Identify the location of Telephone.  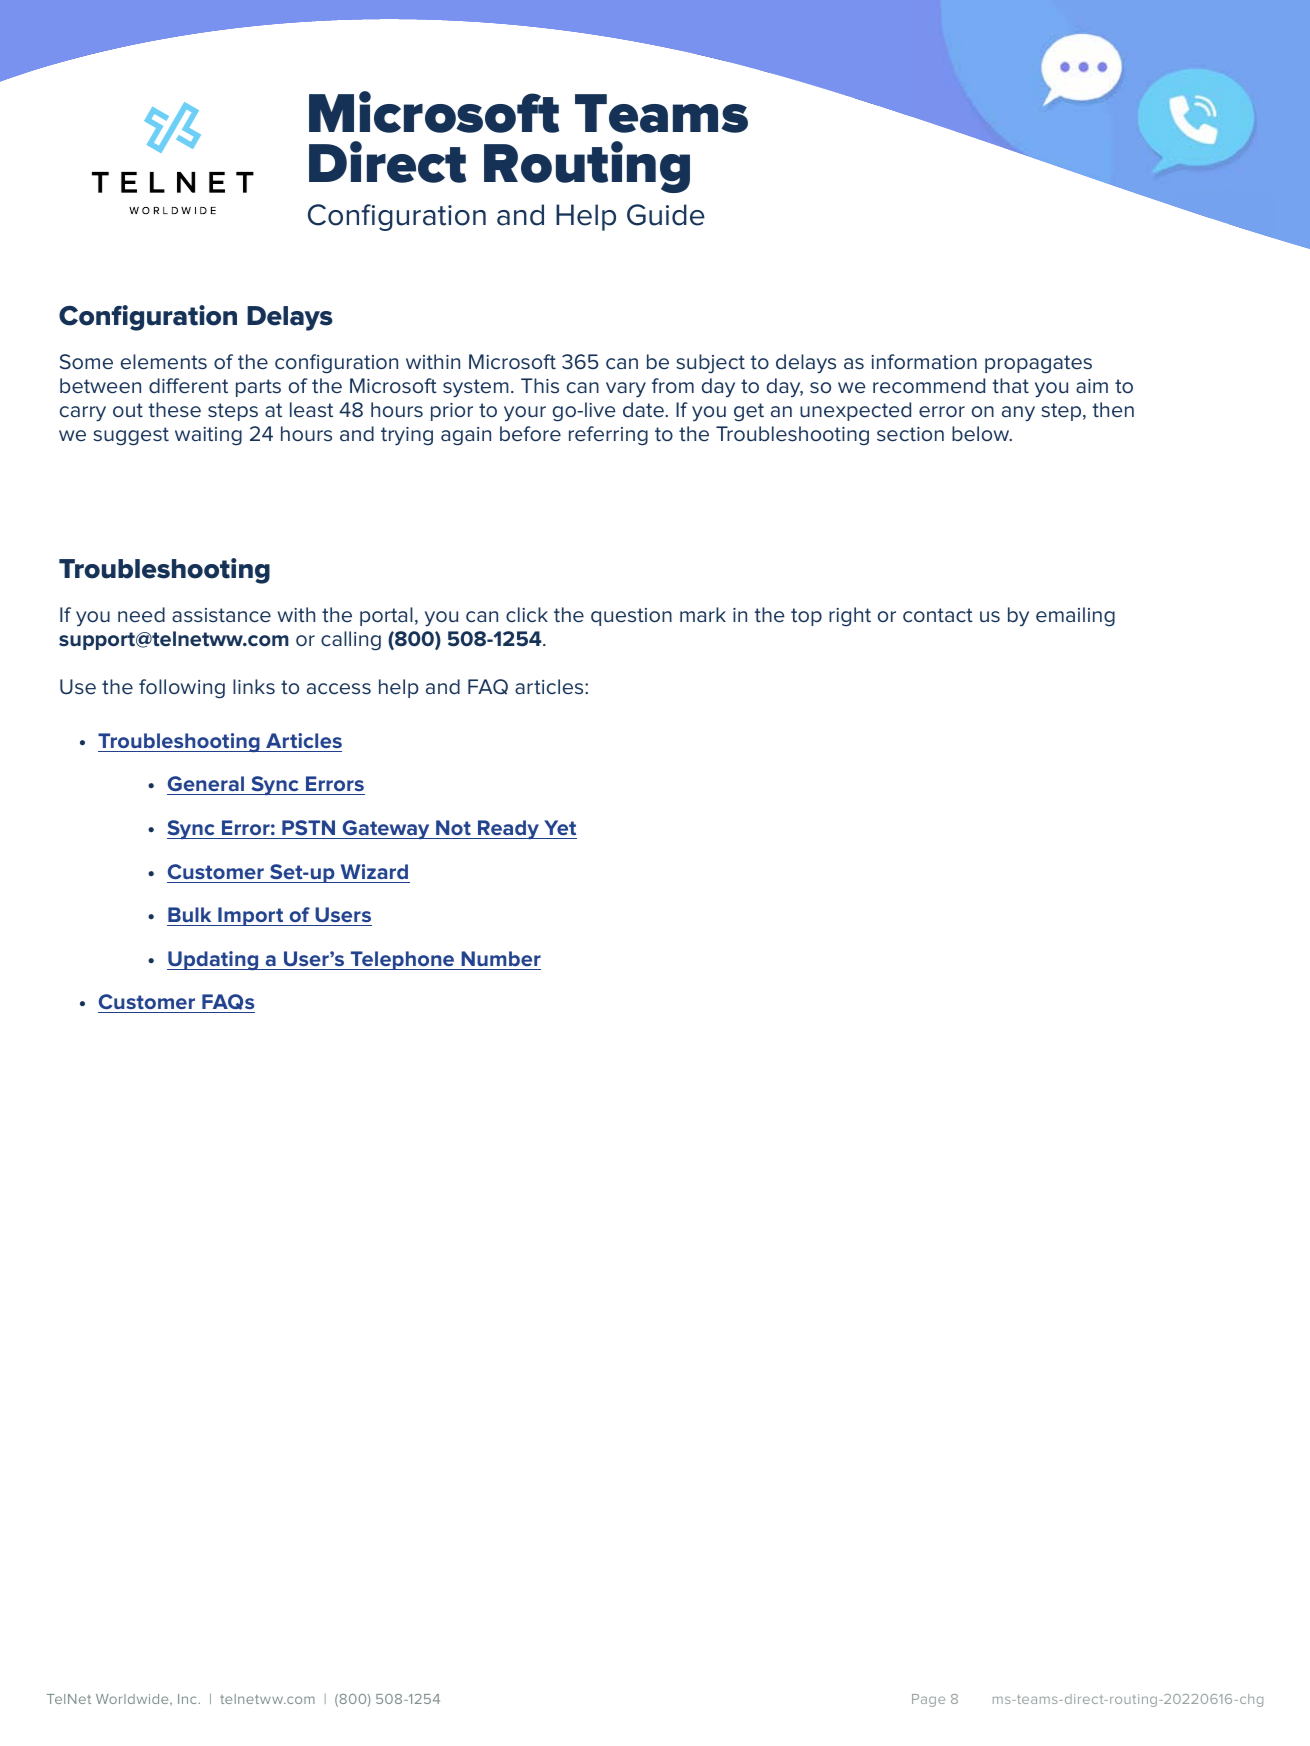
(403, 960).
